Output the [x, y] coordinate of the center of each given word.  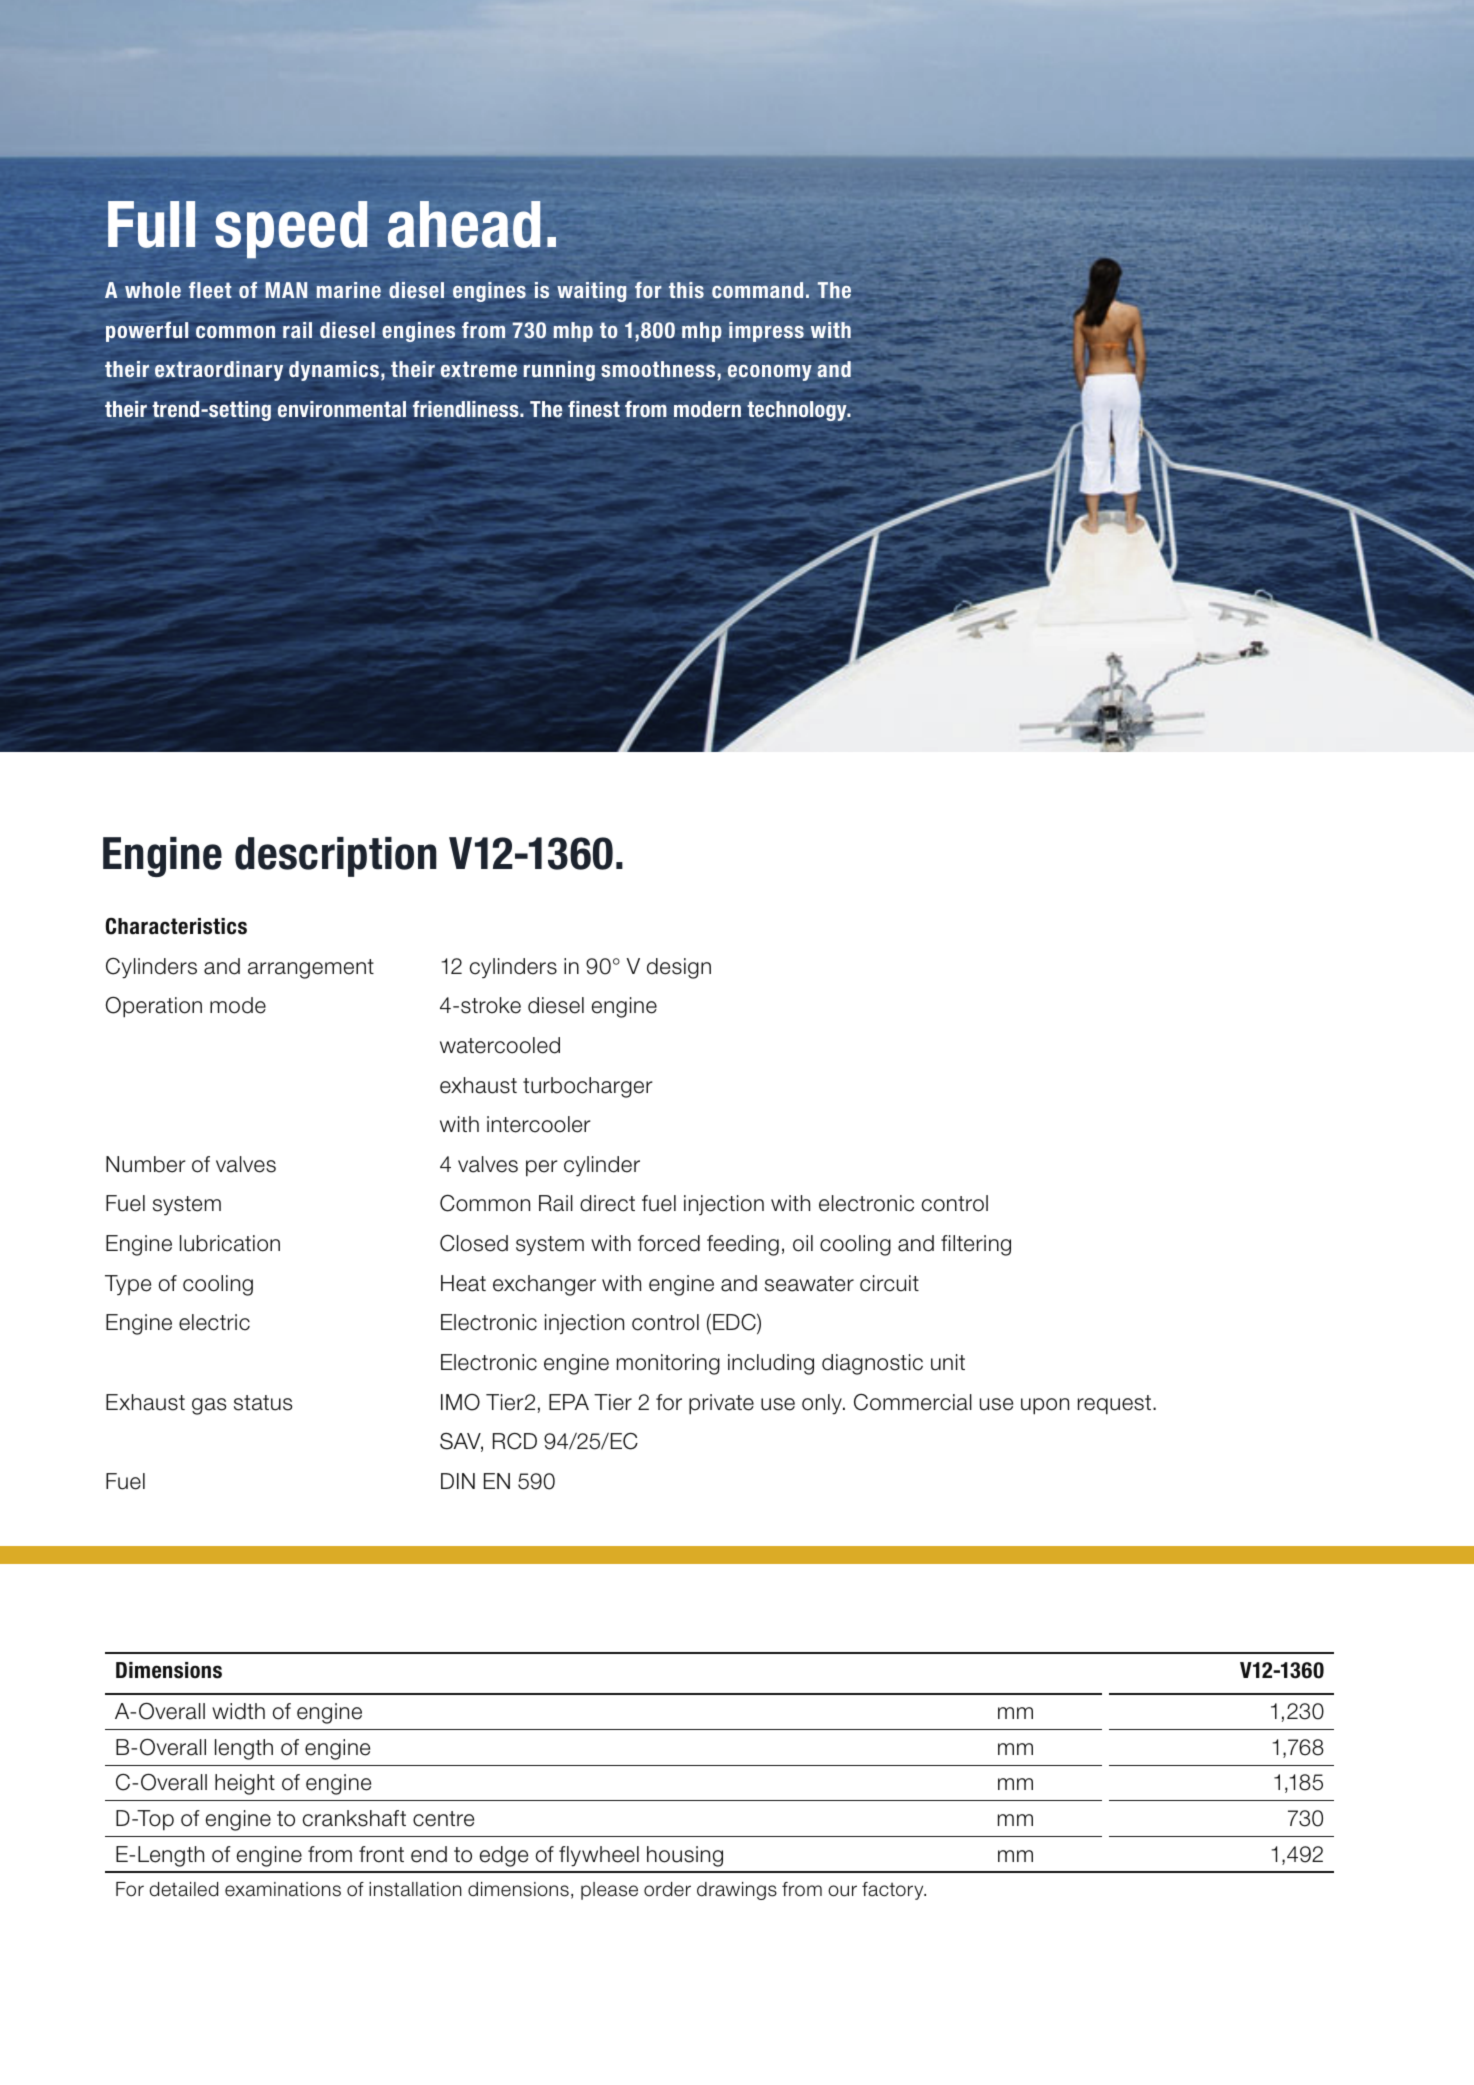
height [245, 1784]
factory [894, 1891]
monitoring [668, 1364]
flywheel [599, 1856]
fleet [210, 290]
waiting [592, 292]
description [336, 857]
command [757, 290]
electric [214, 1322]
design [679, 968]
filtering [976, 1245]
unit [948, 1362]
